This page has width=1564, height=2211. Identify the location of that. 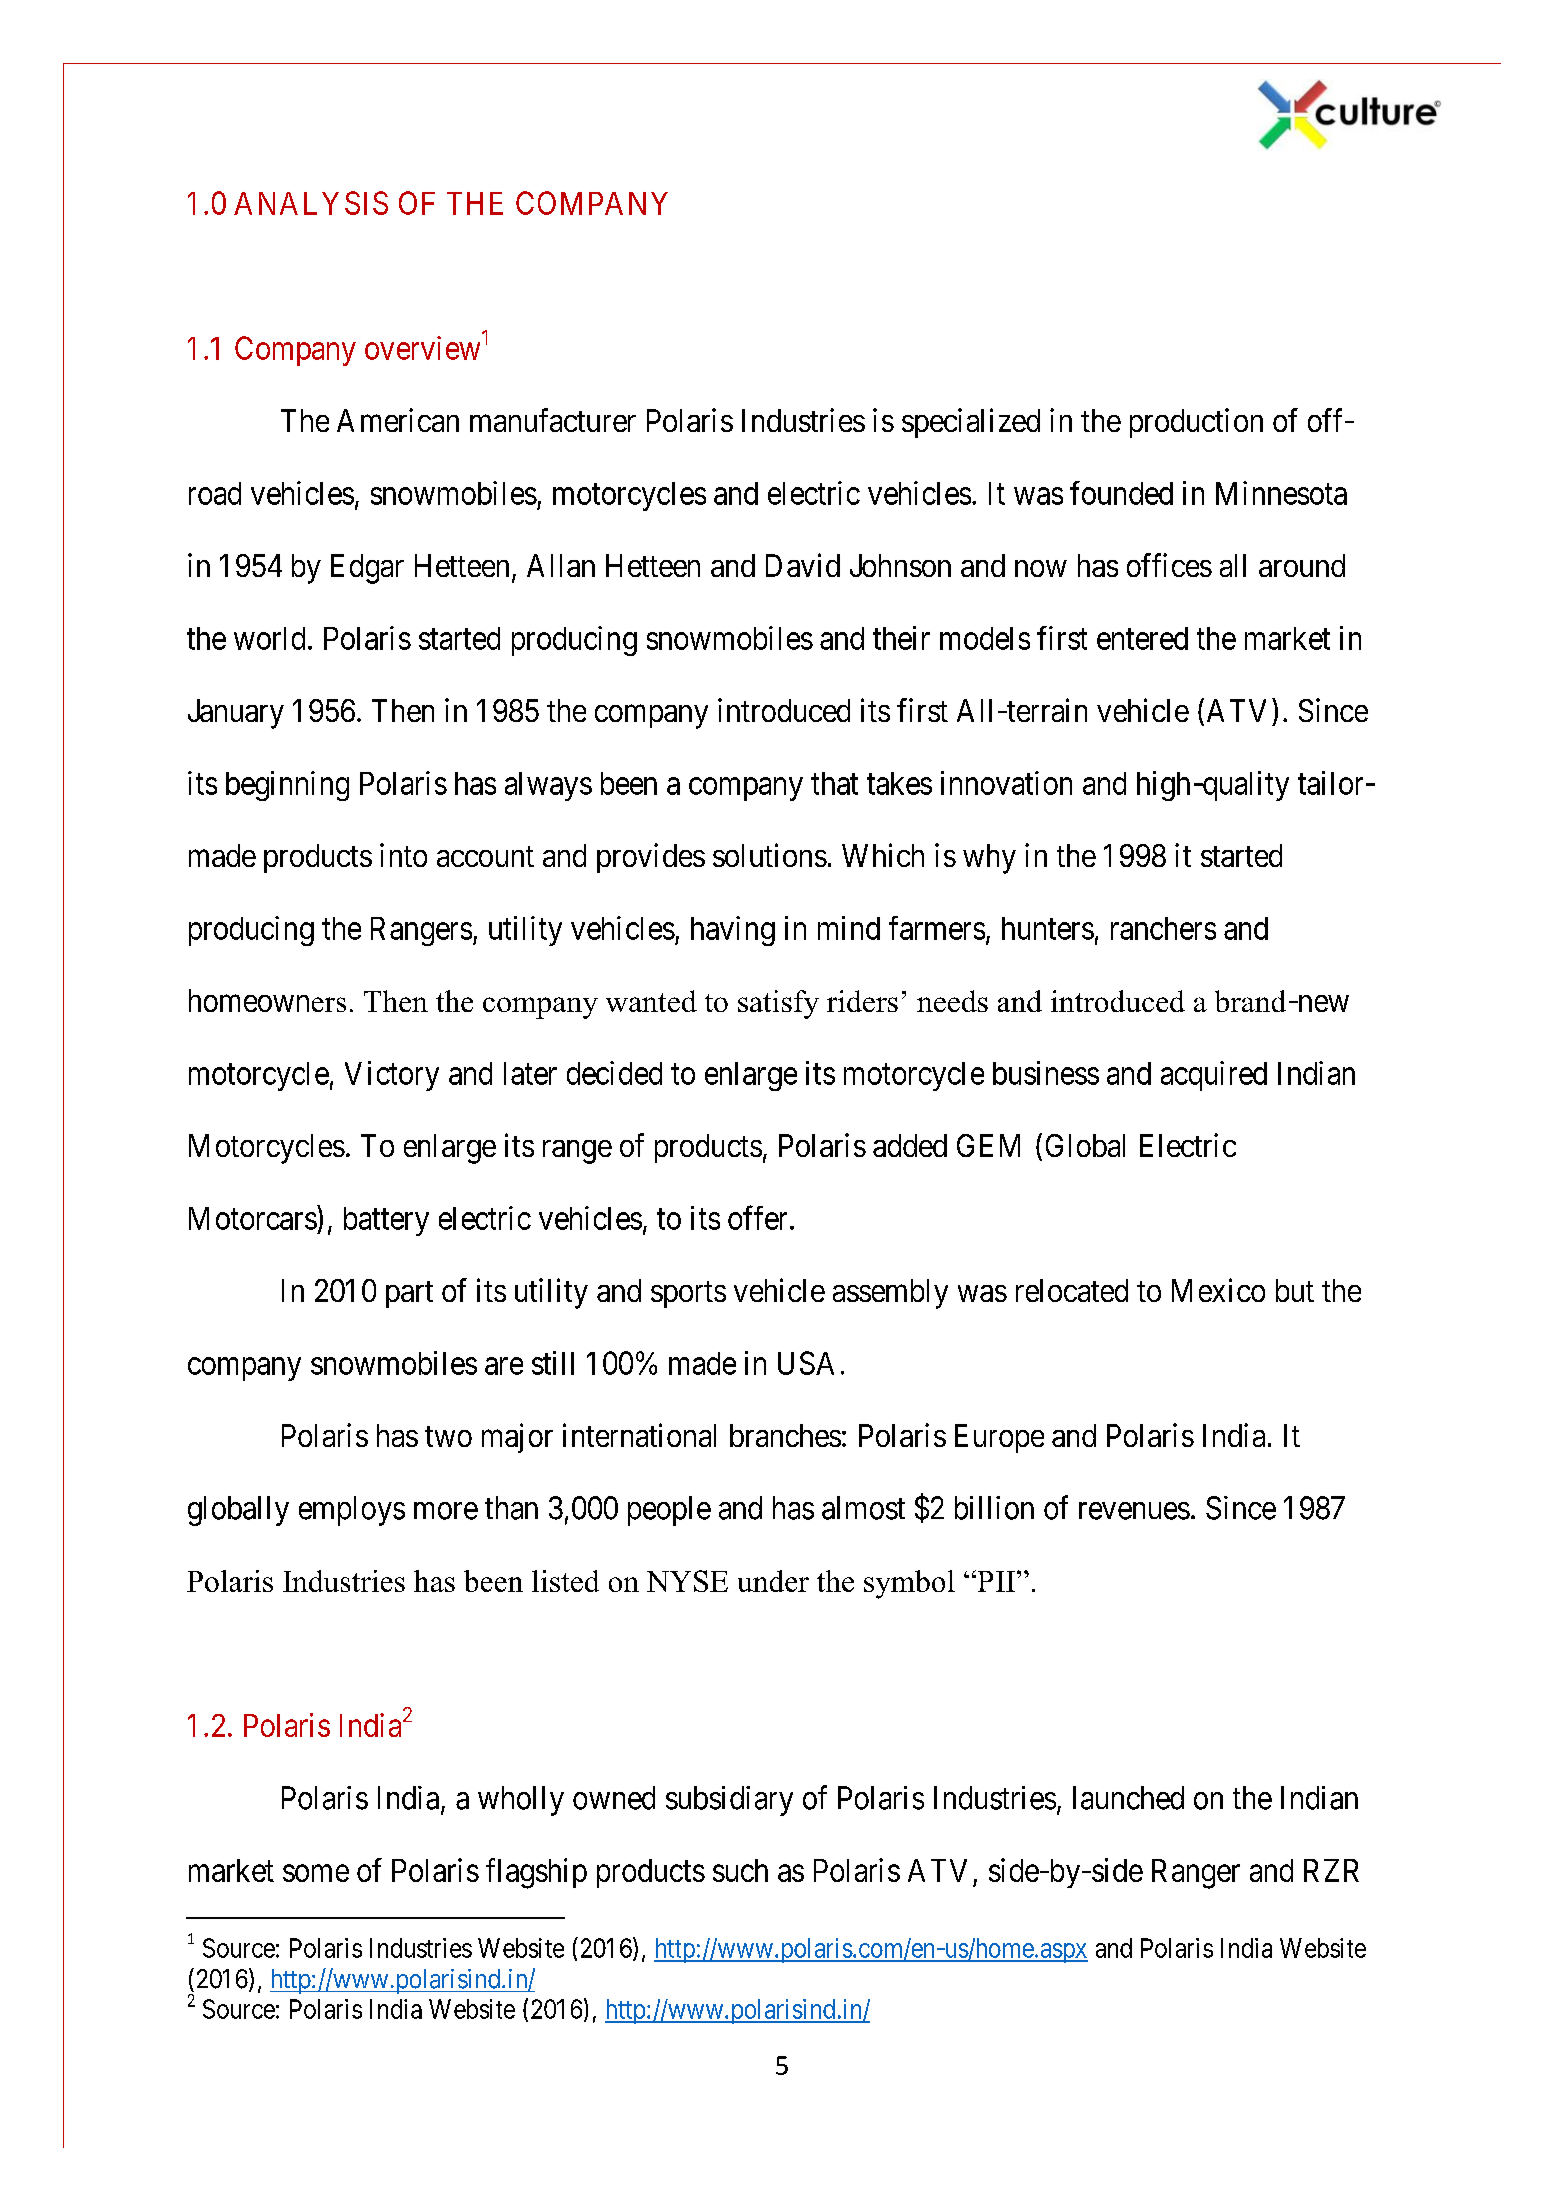
(834, 783).
